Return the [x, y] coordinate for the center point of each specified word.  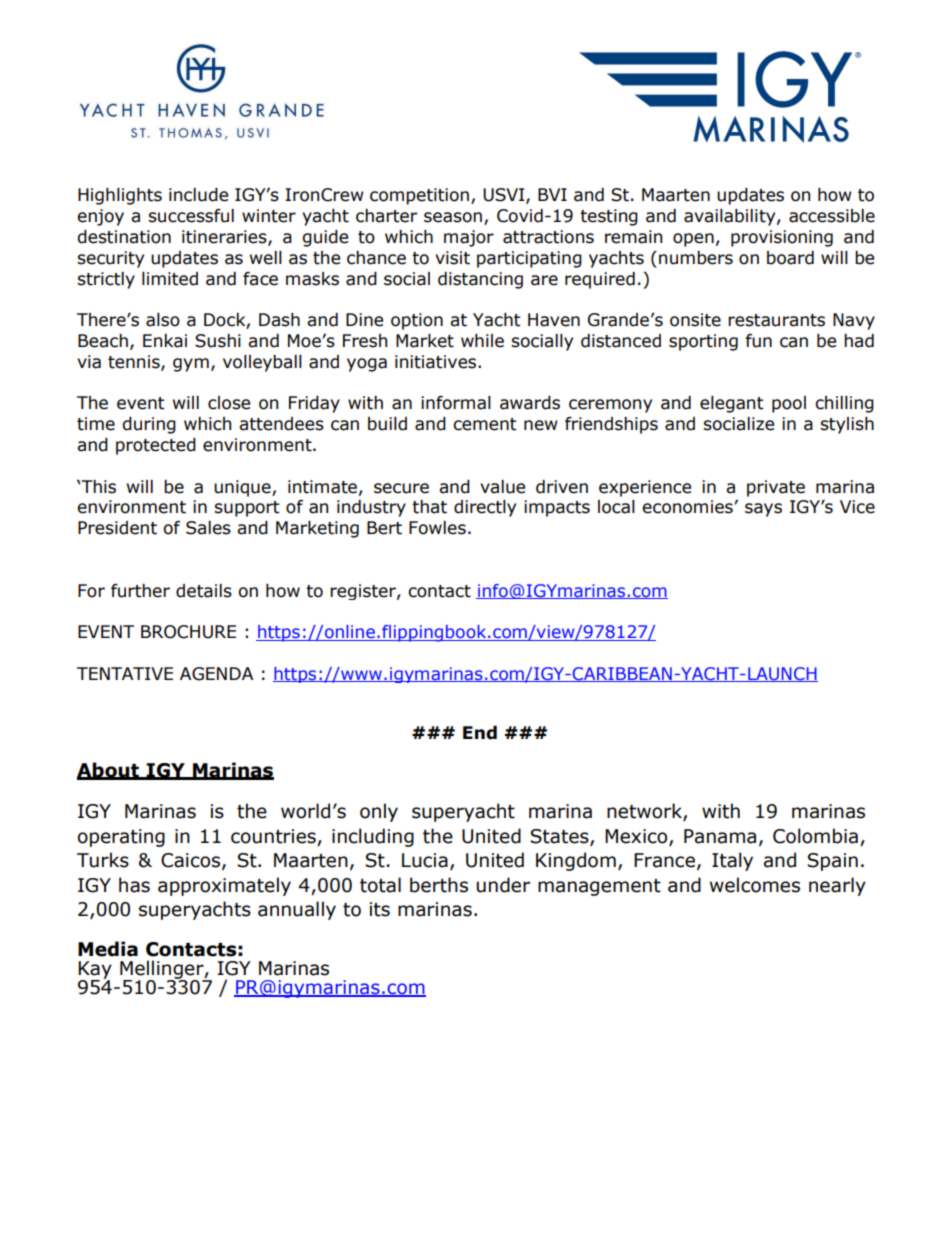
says [763, 510]
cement [485, 424]
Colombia [815, 836]
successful [191, 216]
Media [108, 949]
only [379, 812]
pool [789, 404]
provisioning [782, 238]
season [453, 217]
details [204, 591]
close [229, 403]
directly [485, 508]
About [109, 770]
